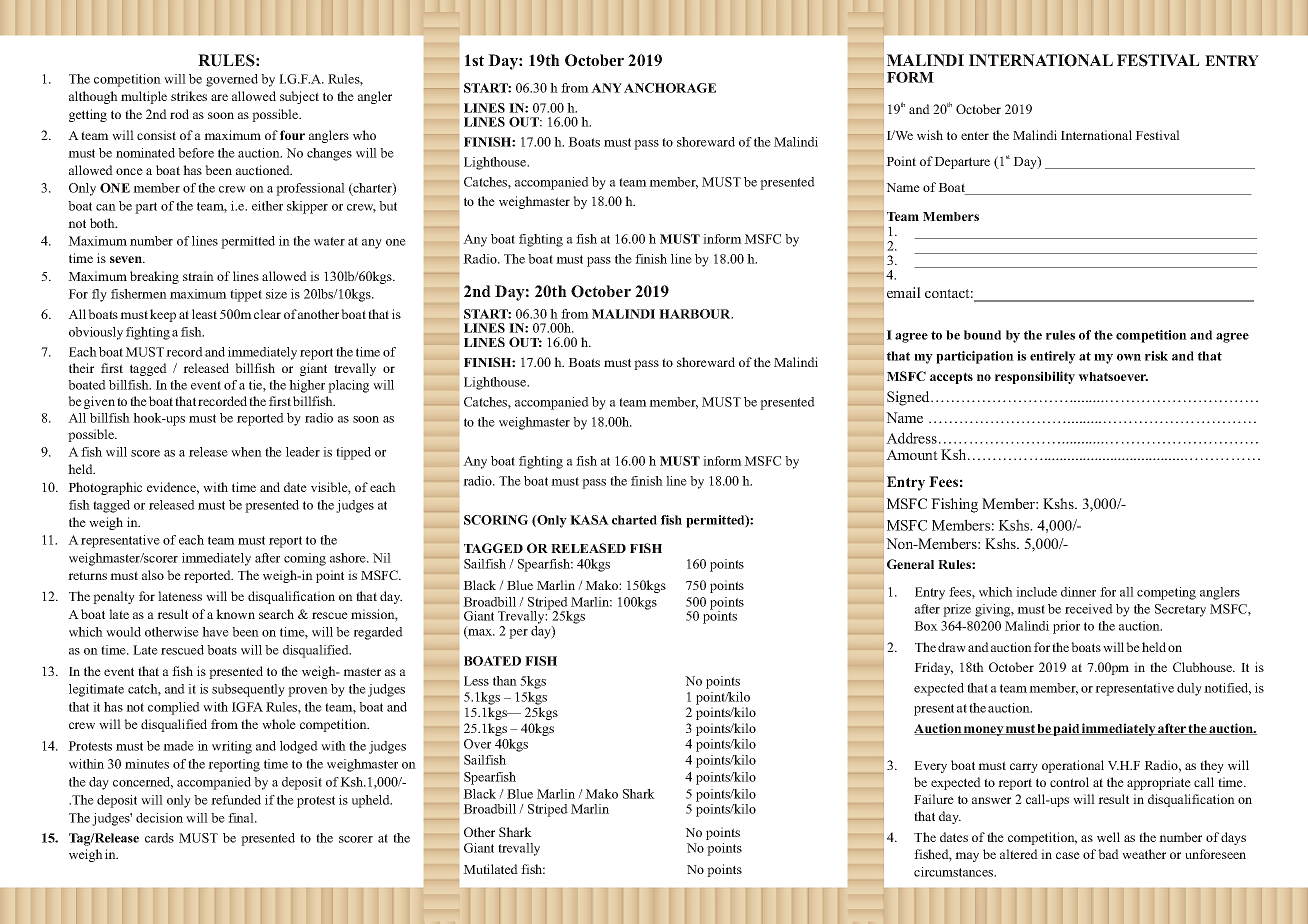 This document has height=924, width=1308. Describe the element at coordinates (179, 114) in the document. I see `rod` at that location.
